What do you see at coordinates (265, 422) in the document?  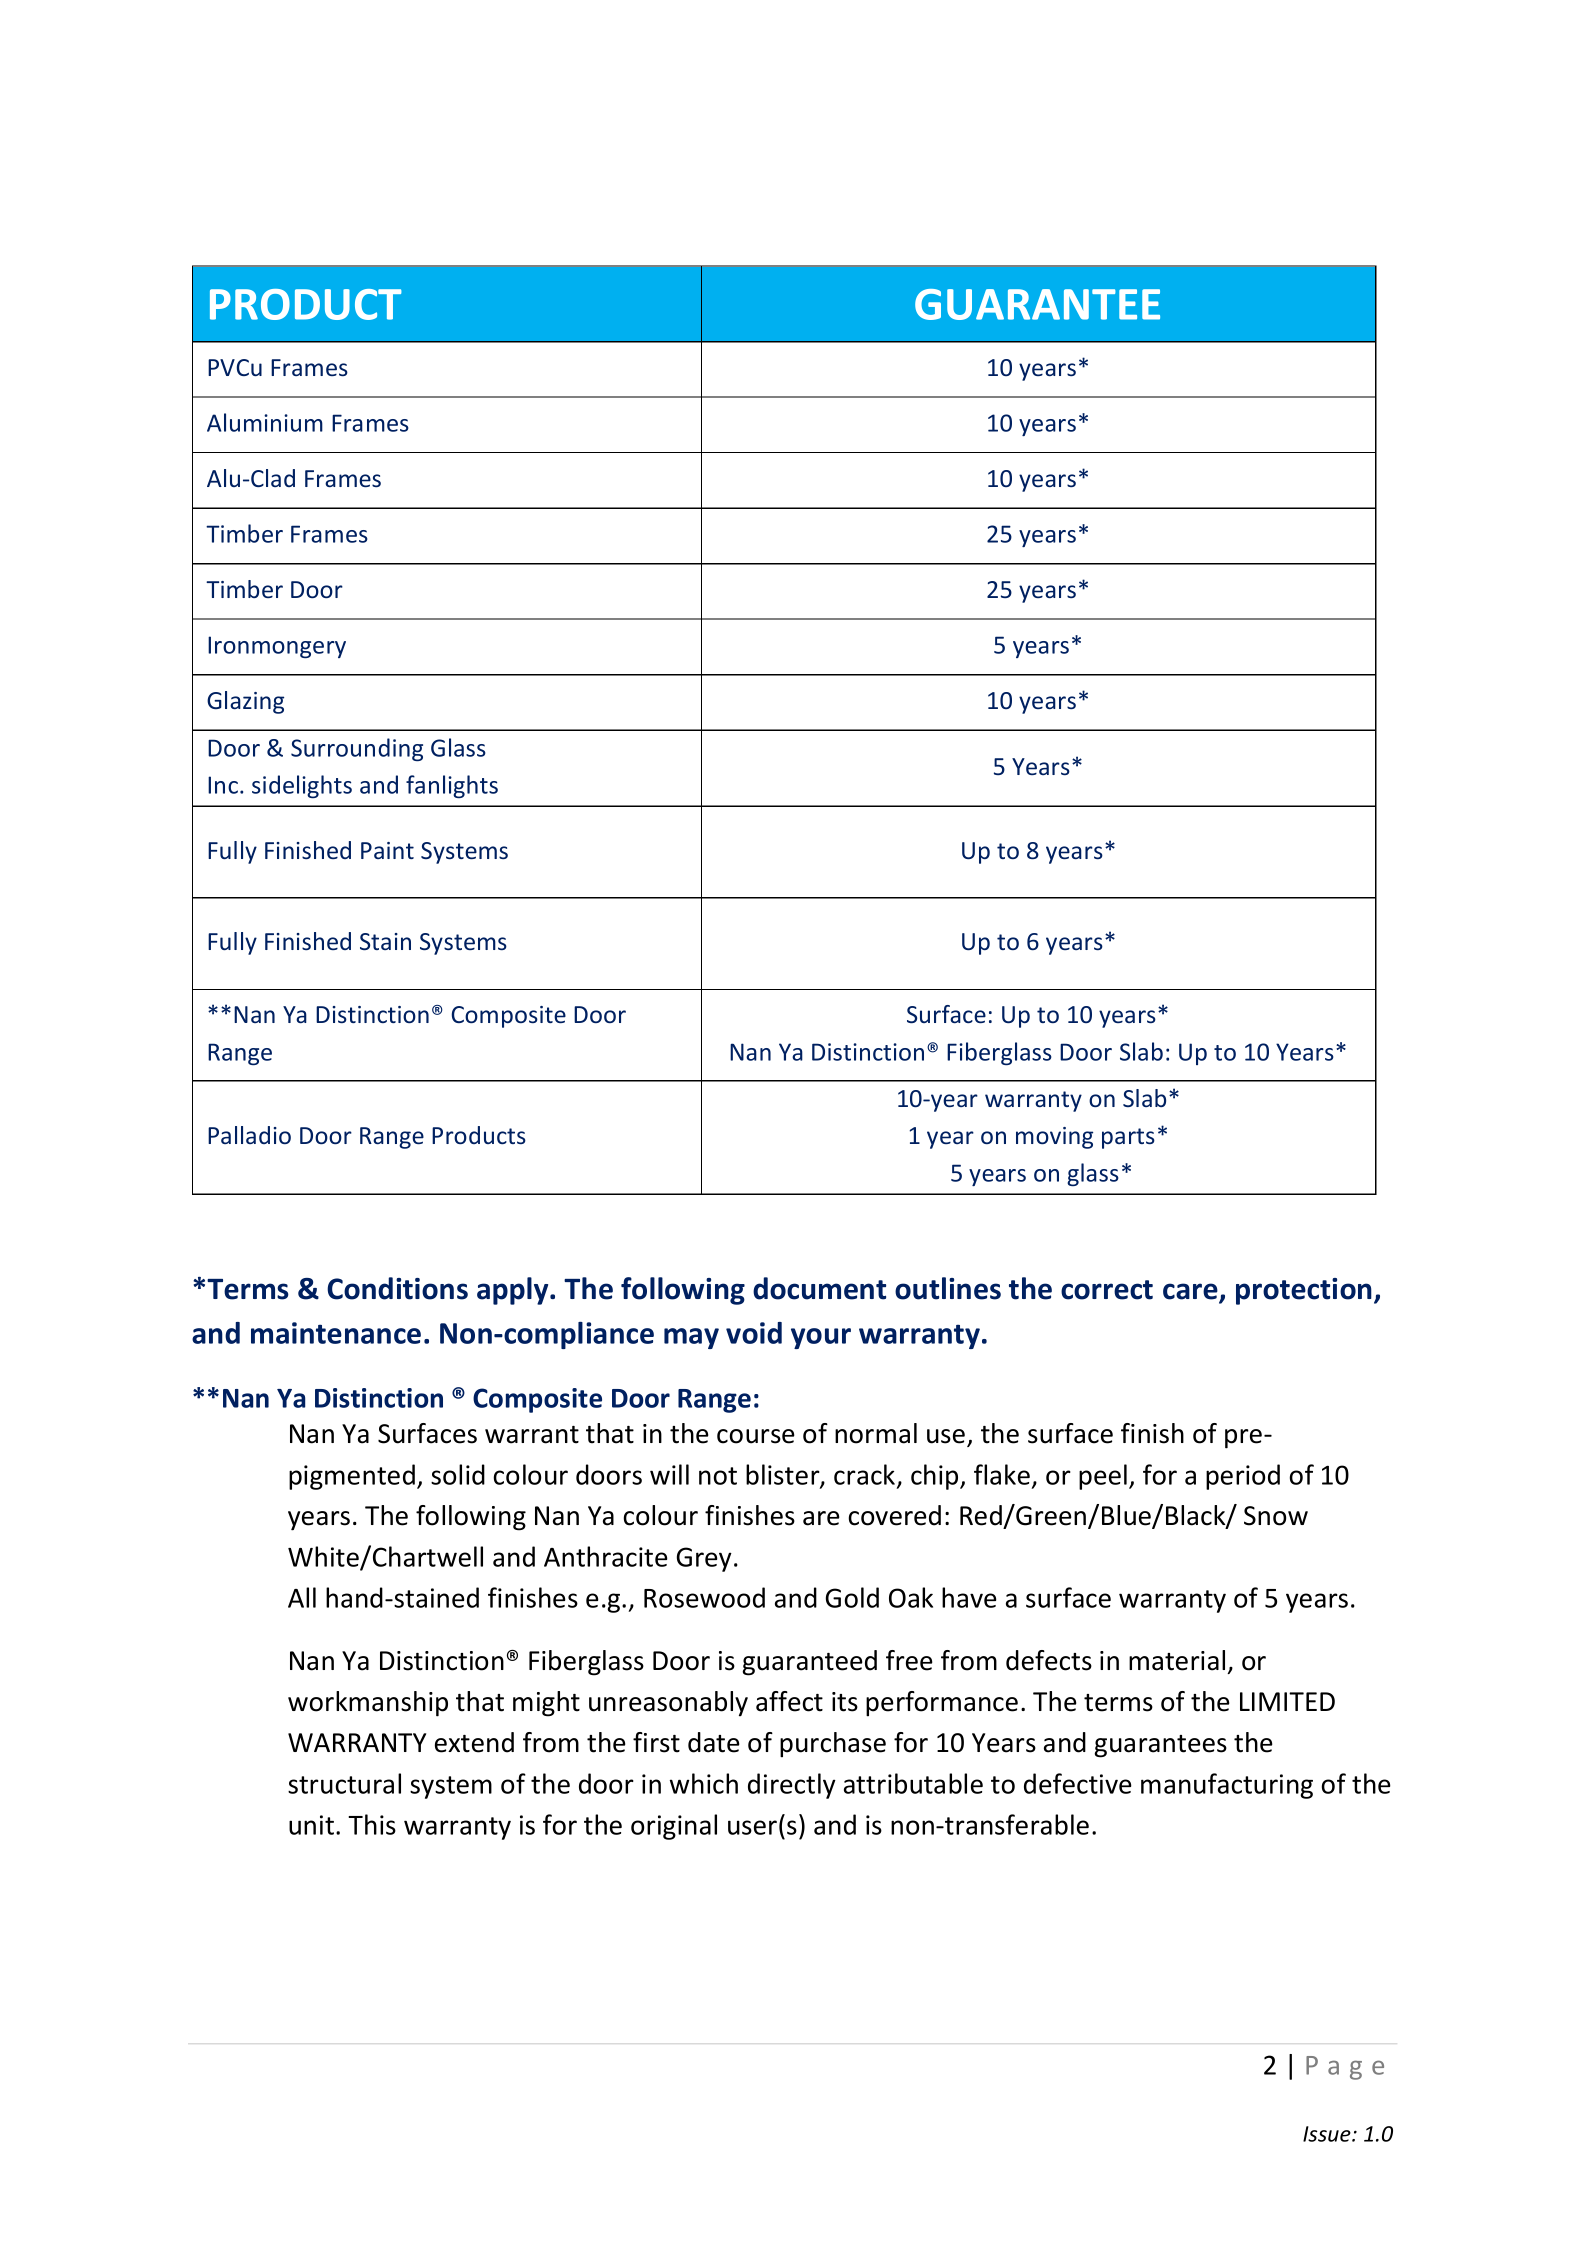 I see `Aluminium` at bounding box center [265, 422].
